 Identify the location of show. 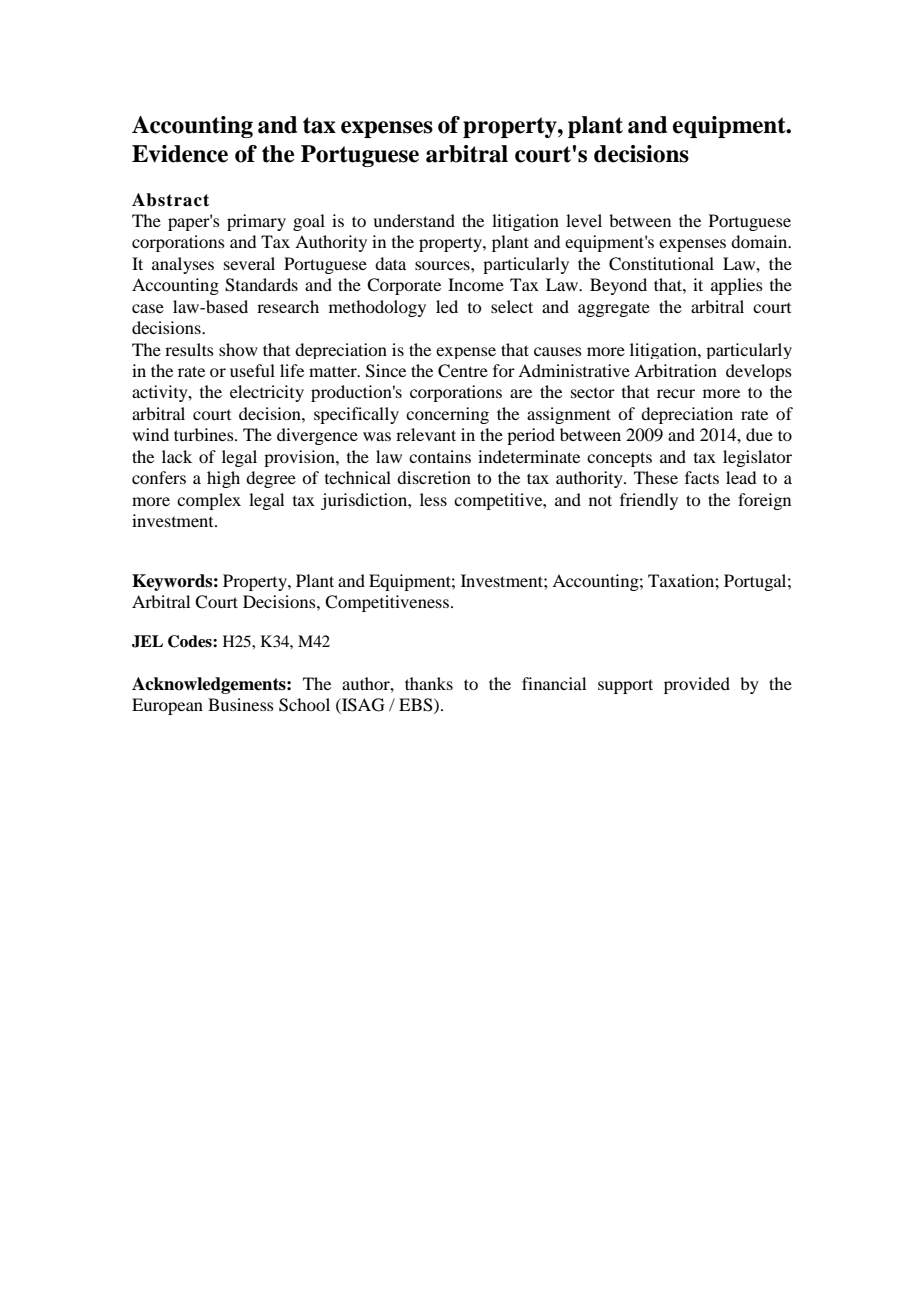
(238, 349).
